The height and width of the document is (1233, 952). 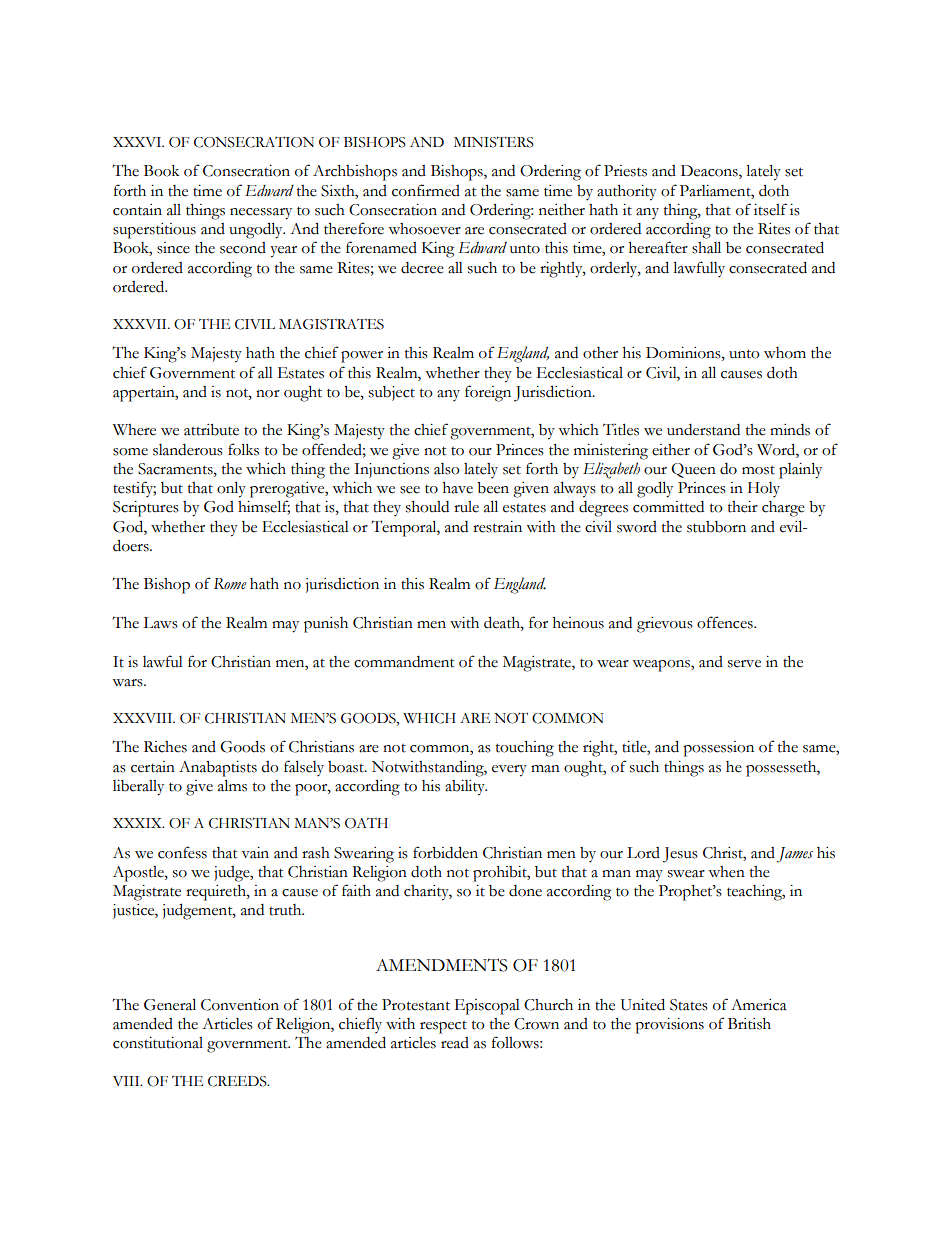 I want to click on foreign, so click(x=488, y=393).
